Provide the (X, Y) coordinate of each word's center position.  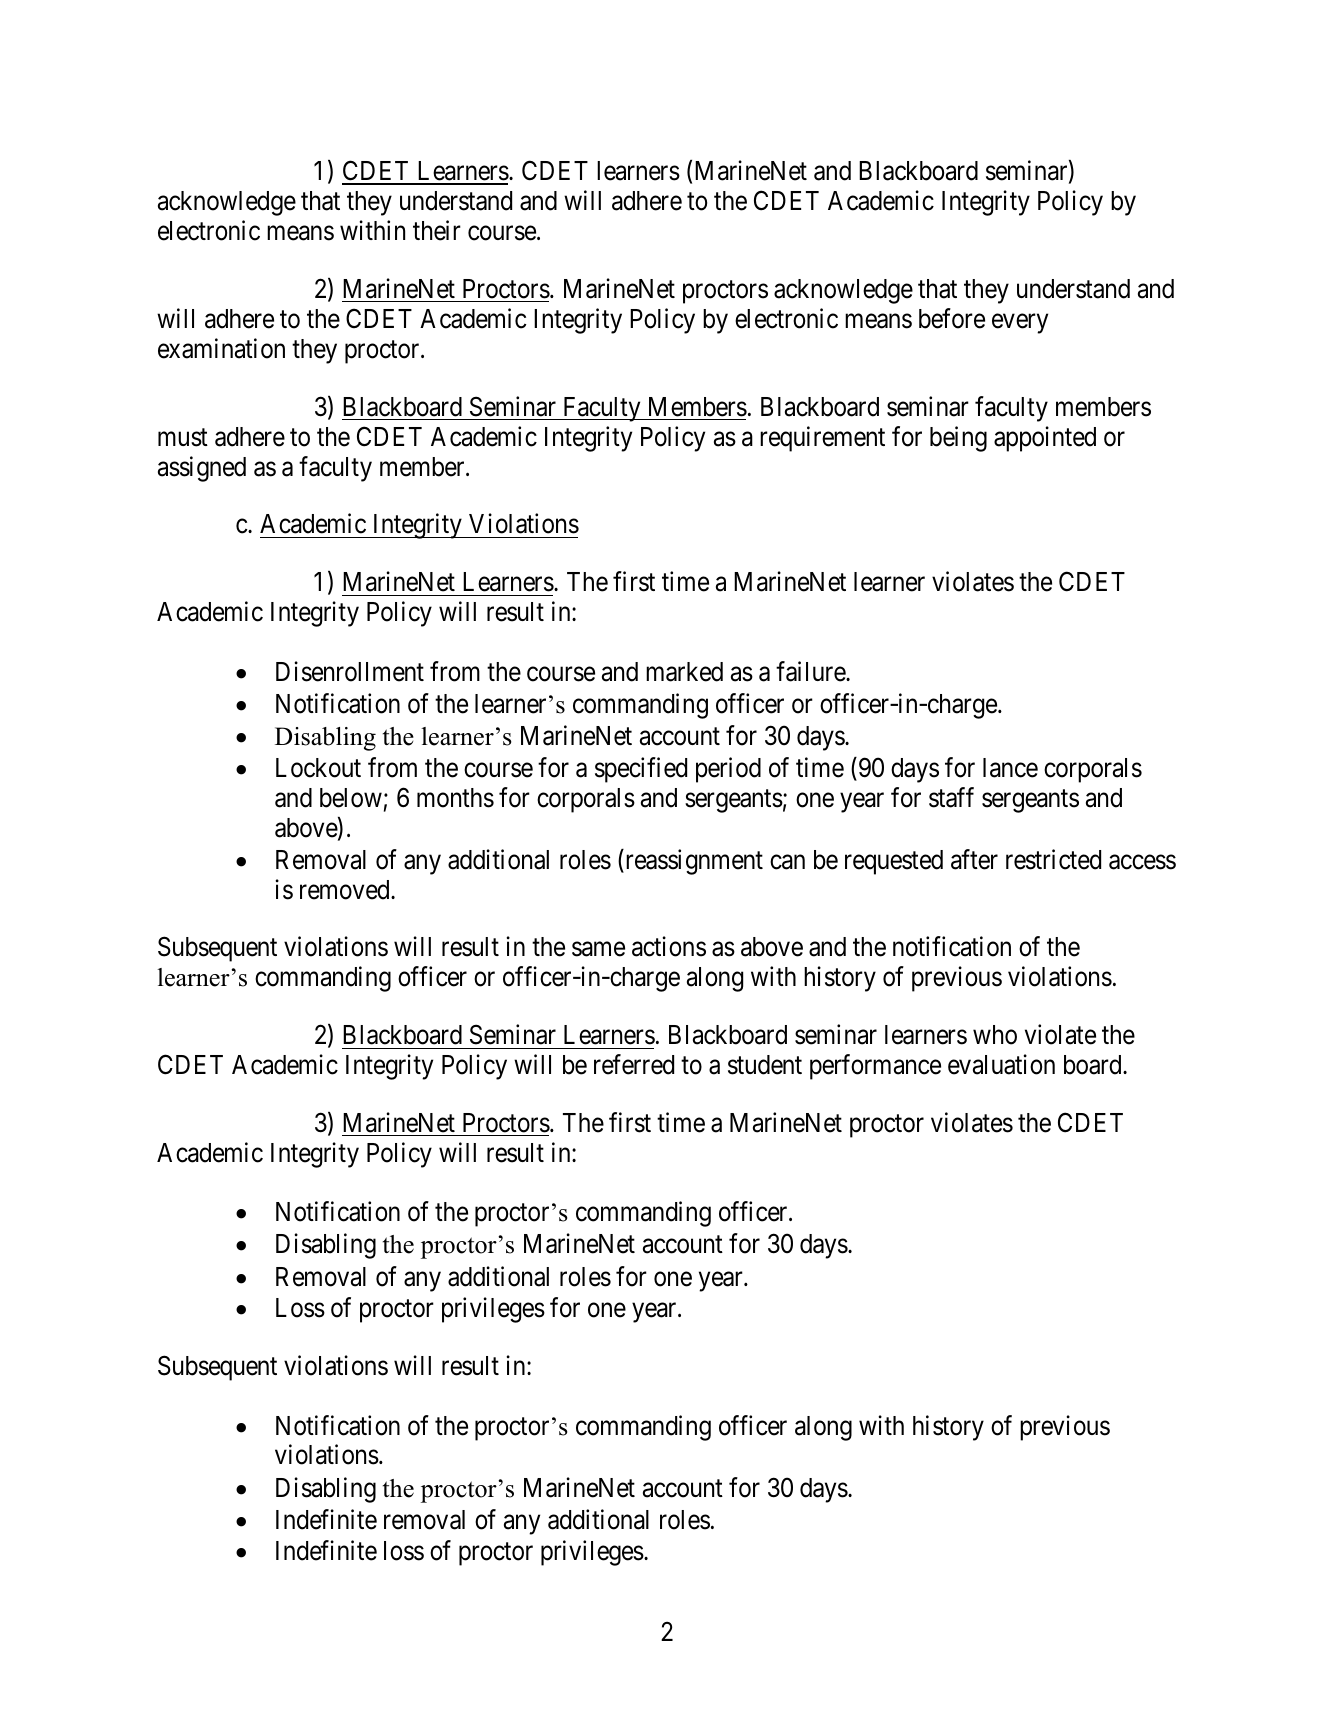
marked (684, 672)
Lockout (318, 768)
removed (346, 890)
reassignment (693, 862)
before (952, 318)
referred (634, 1064)
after (974, 859)
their (437, 230)
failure (811, 671)
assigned (202, 469)
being (958, 439)
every (1020, 324)
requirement (822, 439)
